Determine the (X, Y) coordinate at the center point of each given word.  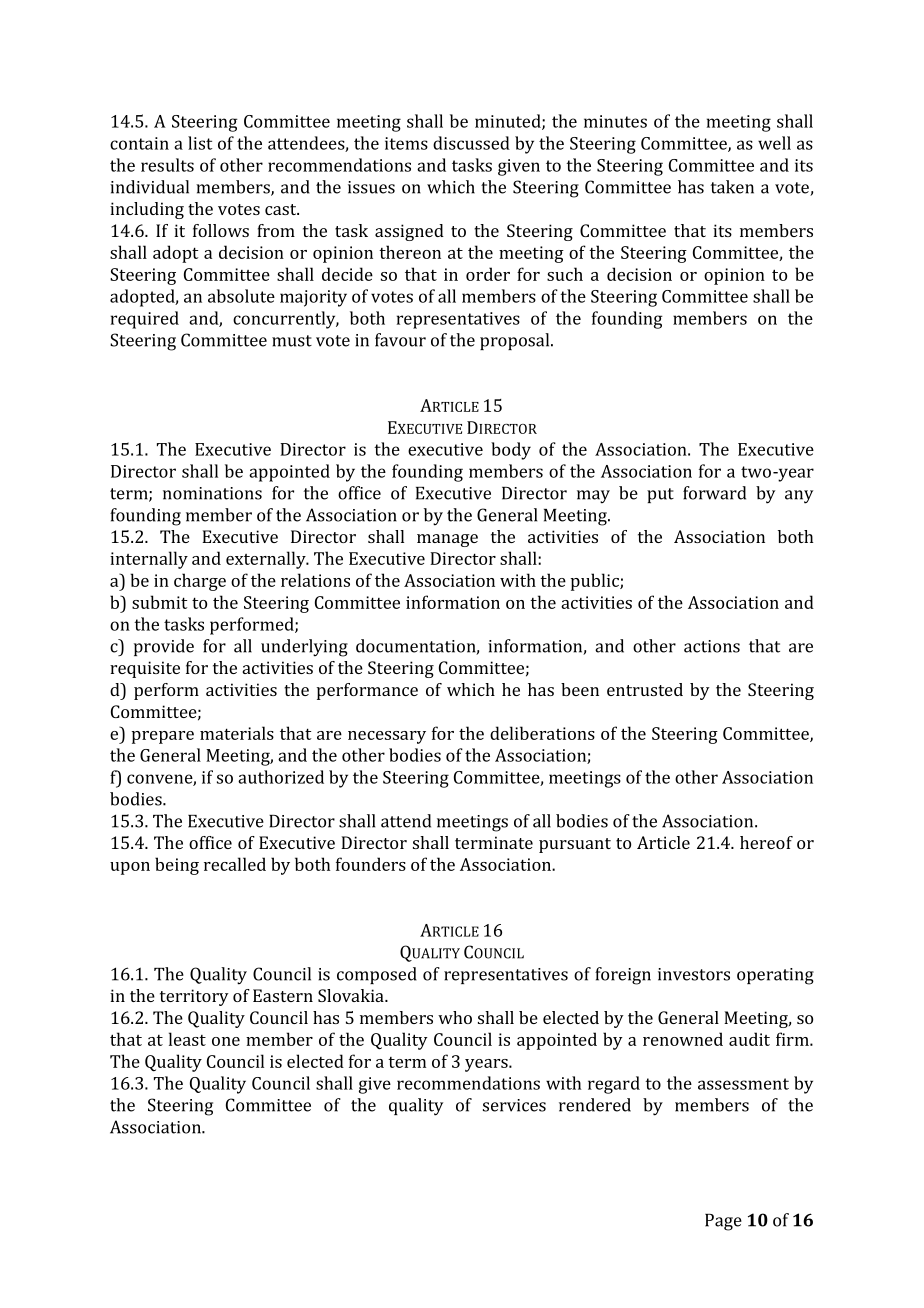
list (200, 143)
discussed (471, 143)
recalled (235, 864)
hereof (766, 842)
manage (447, 540)
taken (732, 187)
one (226, 1041)
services (514, 1105)
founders (371, 864)
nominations (212, 493)
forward (714, 493)
